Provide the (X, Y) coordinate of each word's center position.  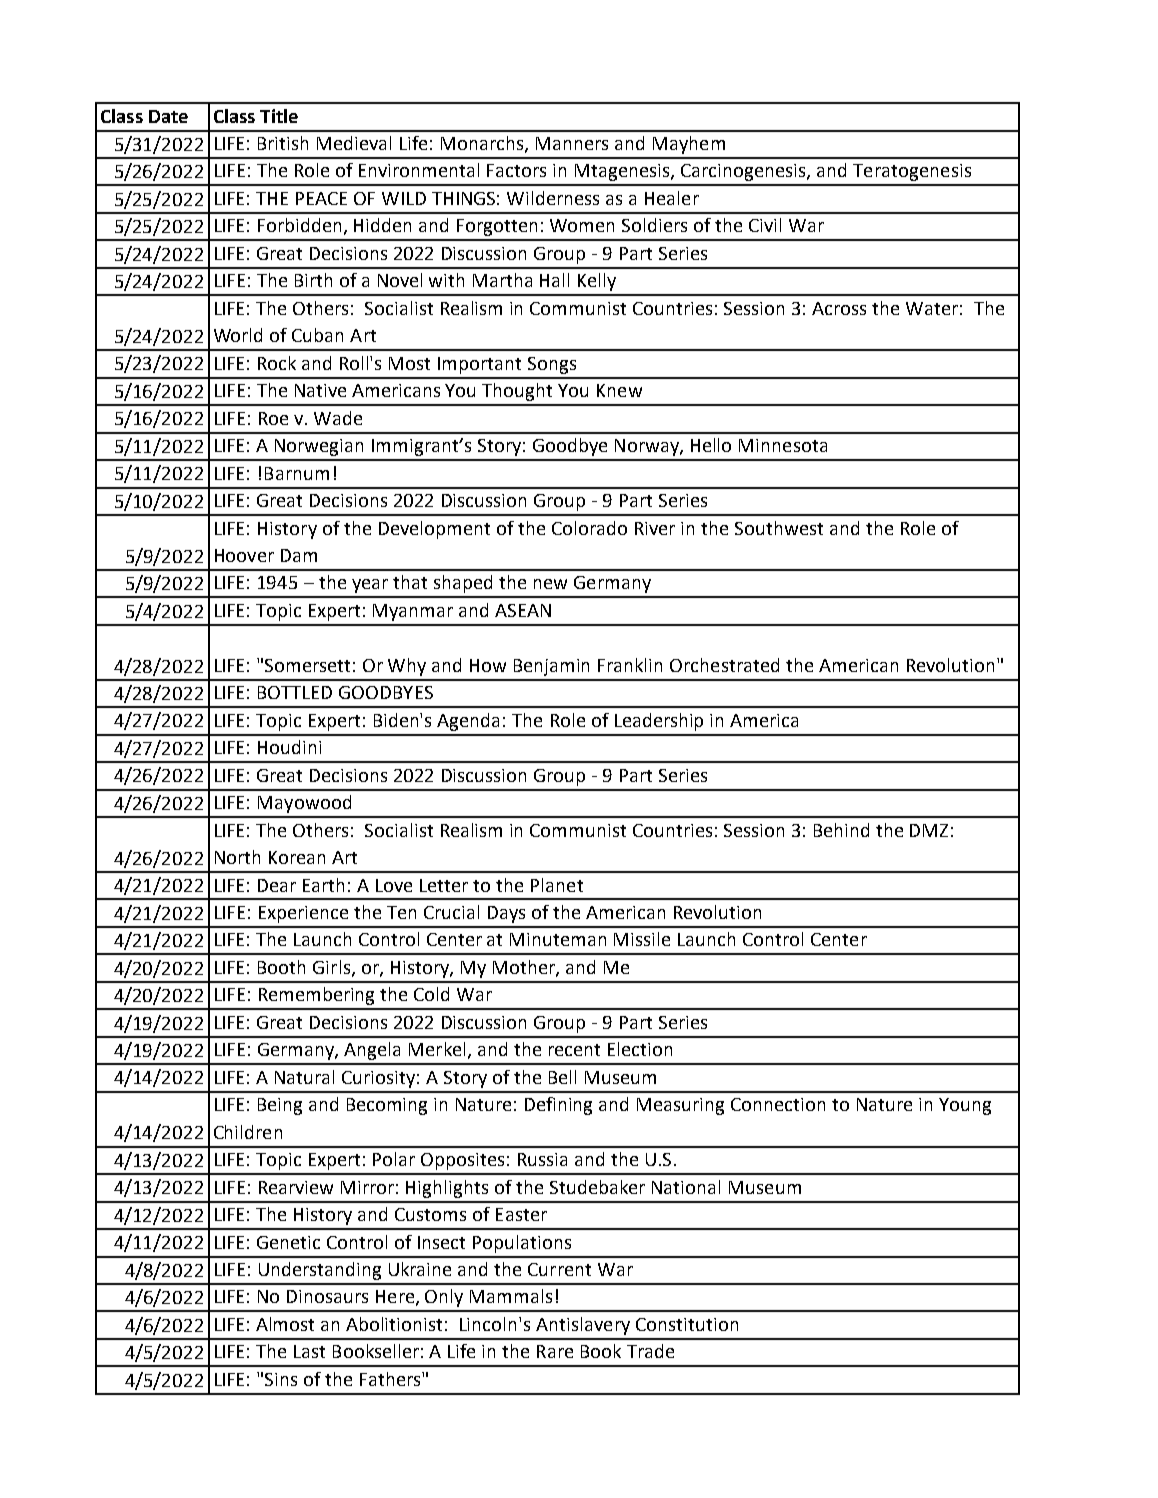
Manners (572, 143)
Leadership (659, 722)
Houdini (289, 747)
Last (309, 1351)
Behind (841, 830)
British (283, 143)
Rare (555, 1351)
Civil (765, 225)
